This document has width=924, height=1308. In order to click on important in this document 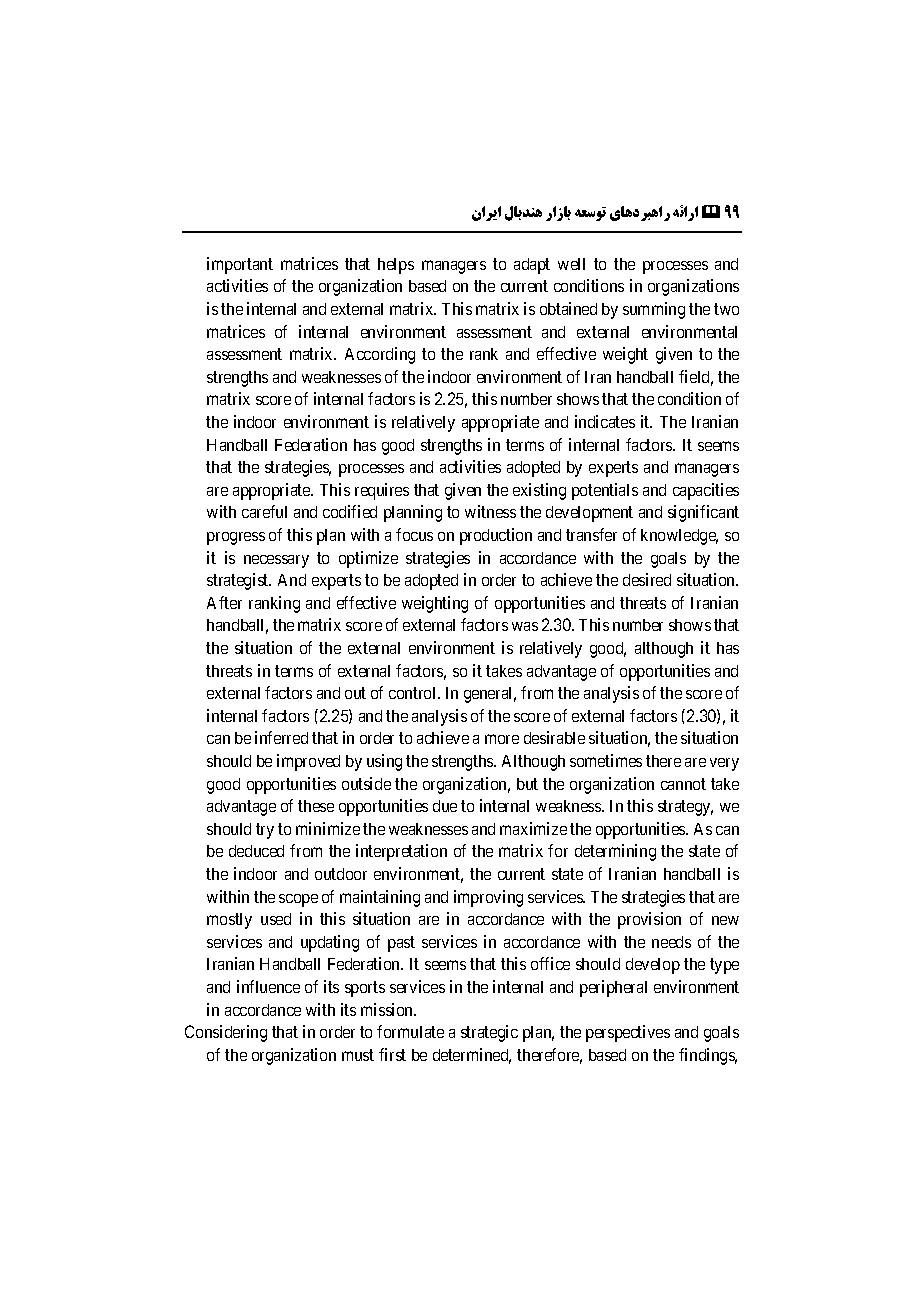, I will do `click(240, 265)`.
